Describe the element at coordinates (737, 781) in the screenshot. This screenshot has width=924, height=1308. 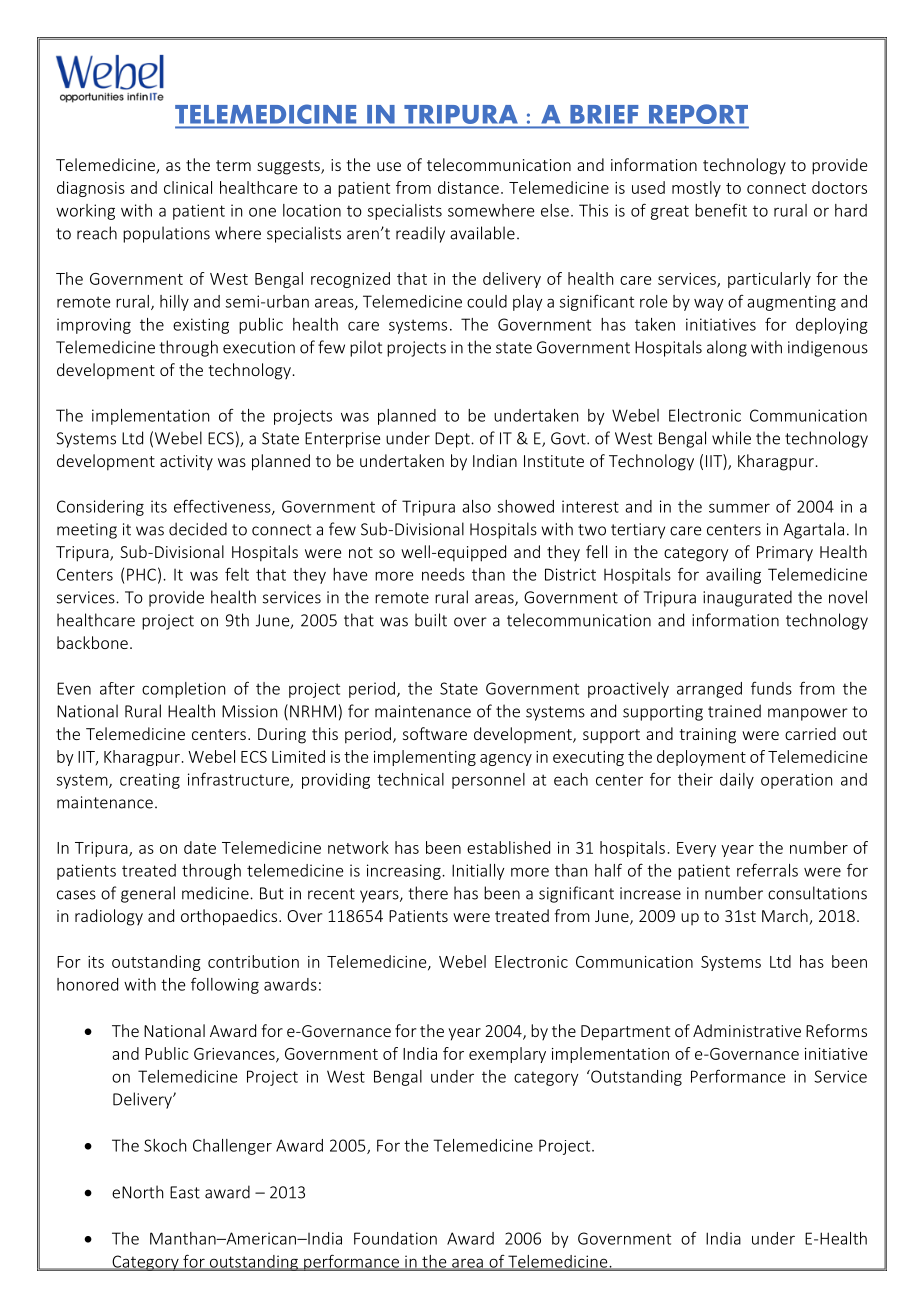
I see `daily` at that location.
